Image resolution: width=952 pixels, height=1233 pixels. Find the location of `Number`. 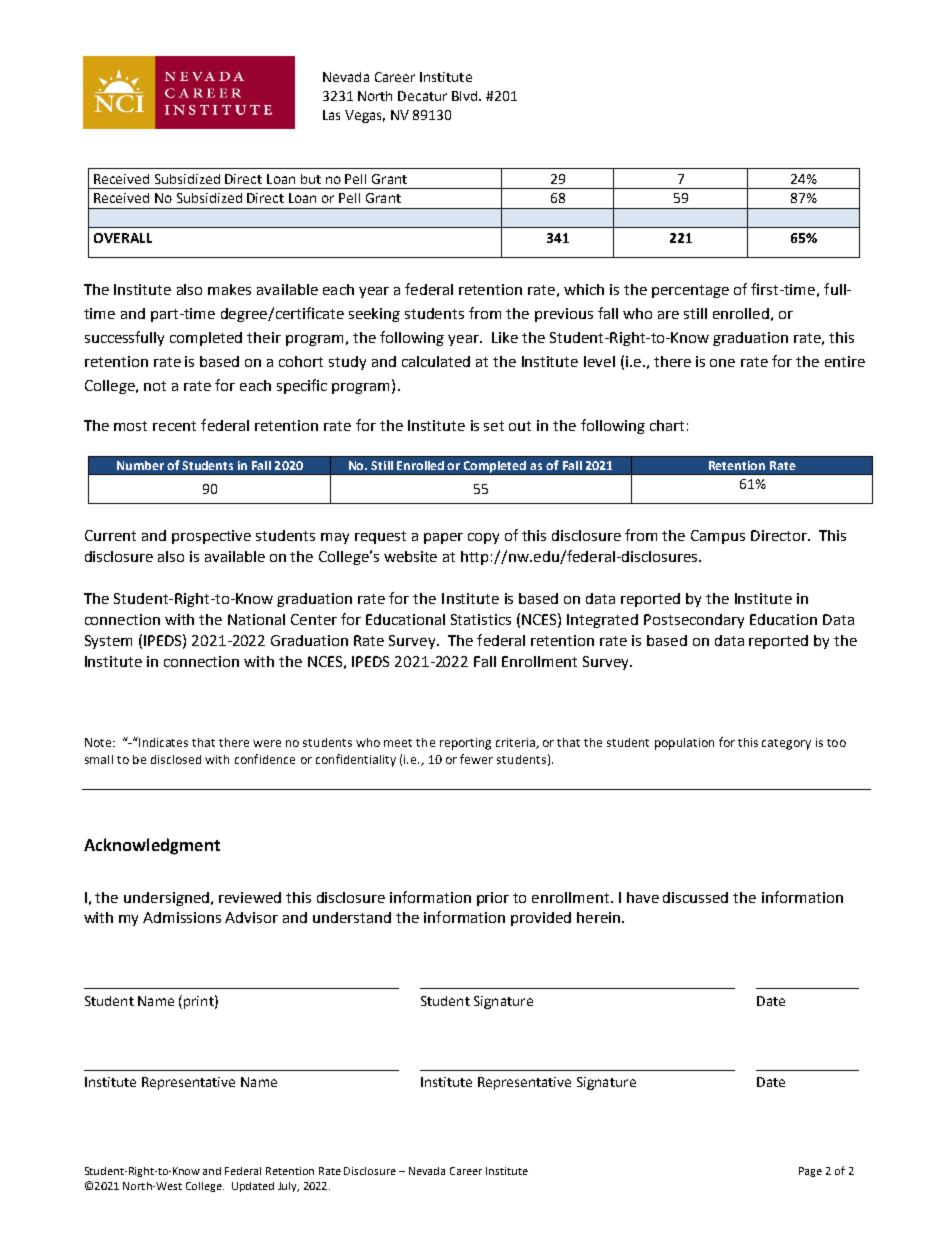

Number is located at coordinates (140, 465).
